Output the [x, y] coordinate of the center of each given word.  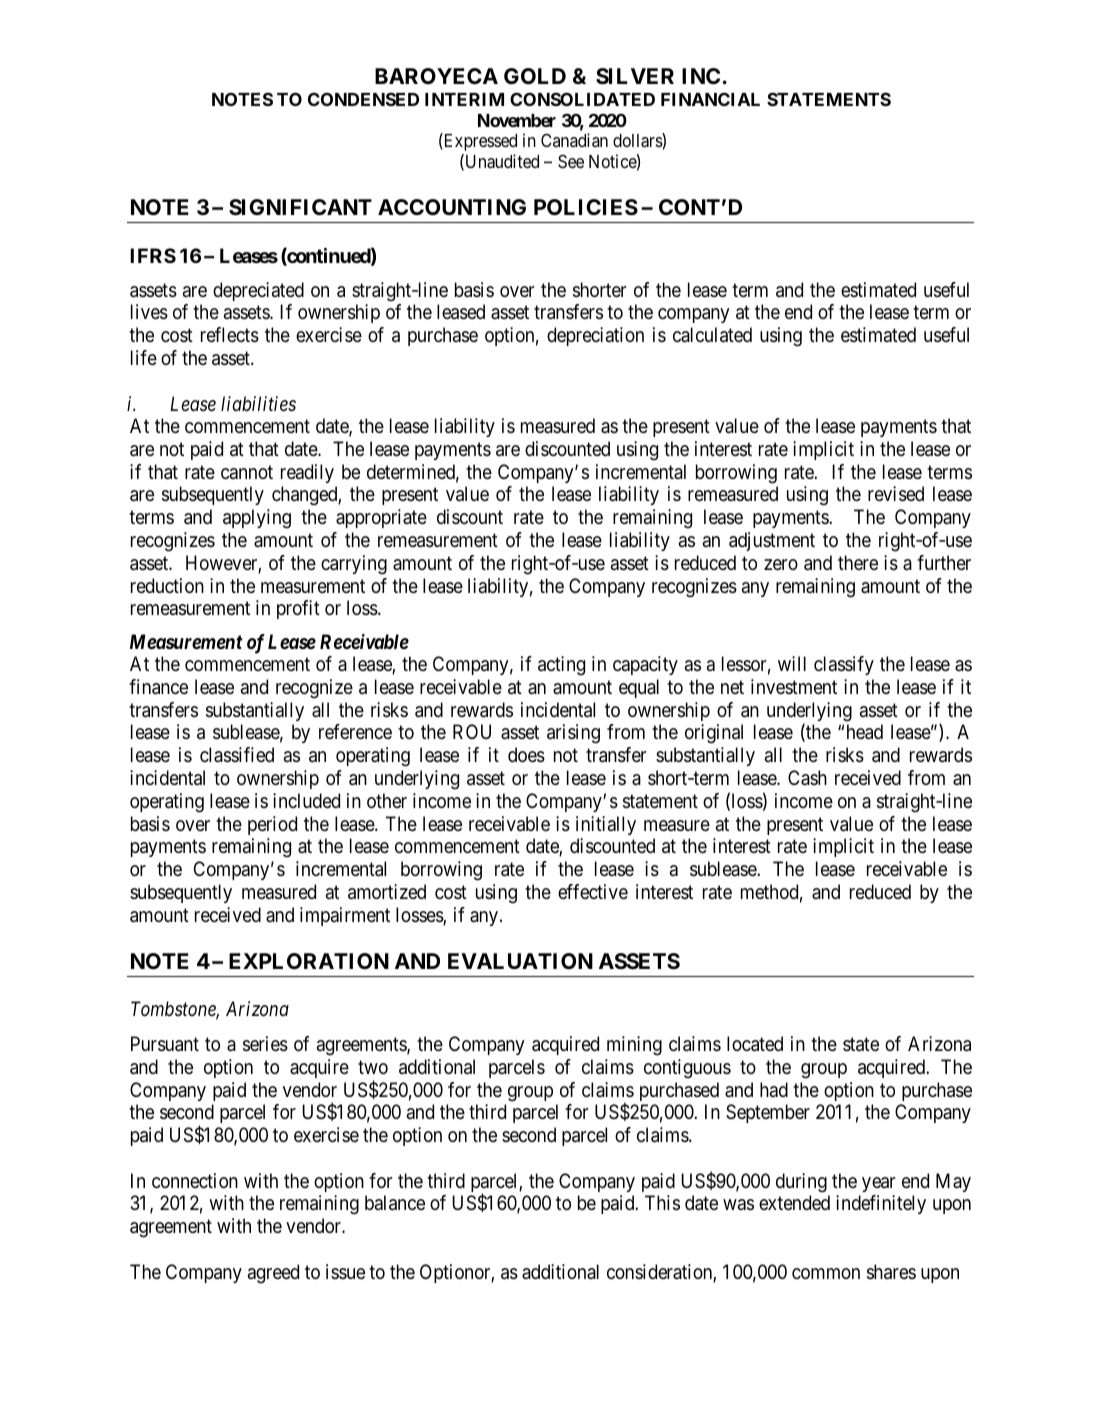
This [662, 1203]
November [517, 120]
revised [896, 494]
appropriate [381, 518]
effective [593, 891]
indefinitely [881, 1204]
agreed [273, 1274]
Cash [807, 778]
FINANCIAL [710, 99]
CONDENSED [363, 99]
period [272, 825]
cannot [247, 472]
